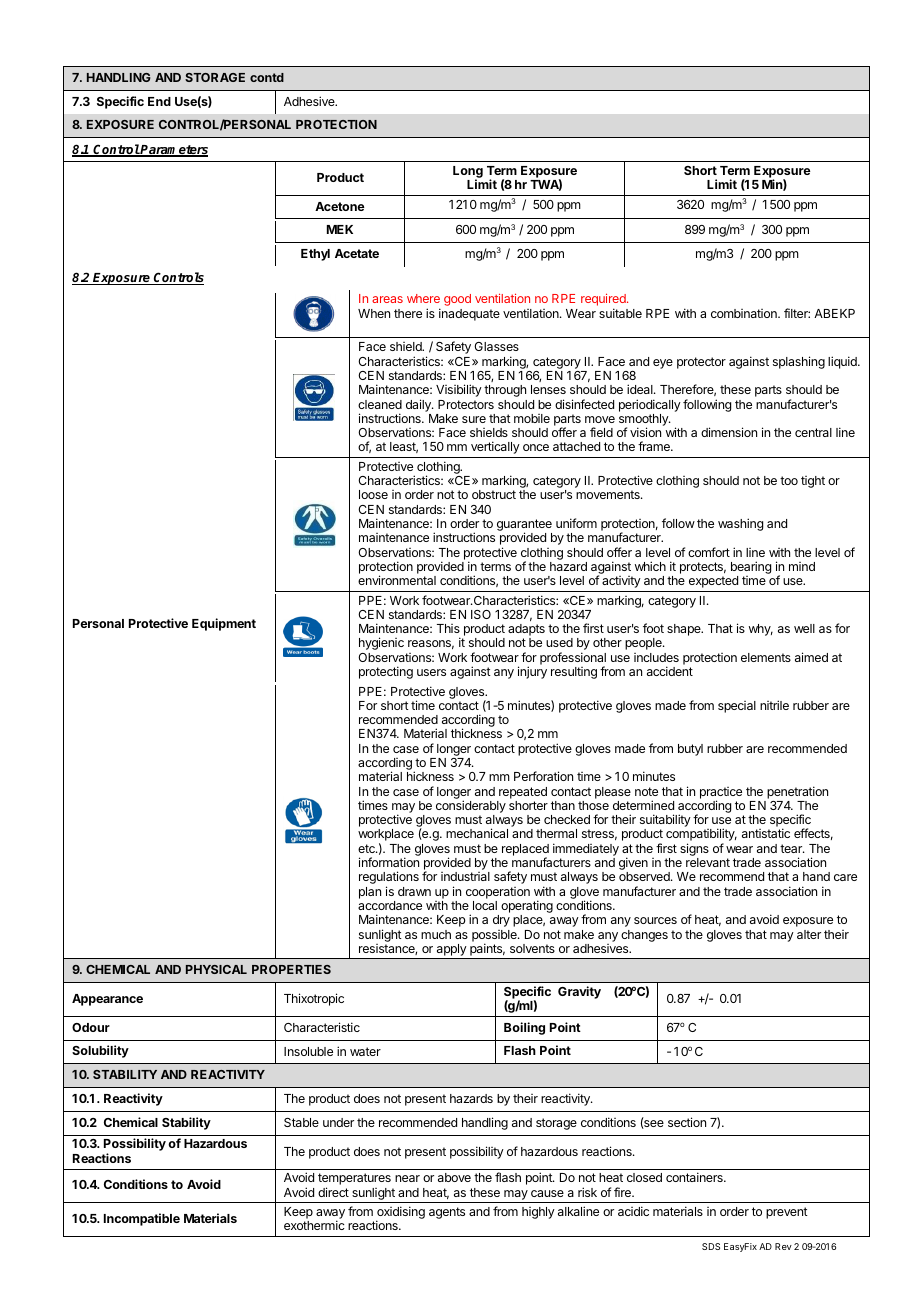 The width and height of the page is (924, 1308). What do you see at coordinates (799, 362) in the page?
I see `splashing` at bounding box center [799, 362].
